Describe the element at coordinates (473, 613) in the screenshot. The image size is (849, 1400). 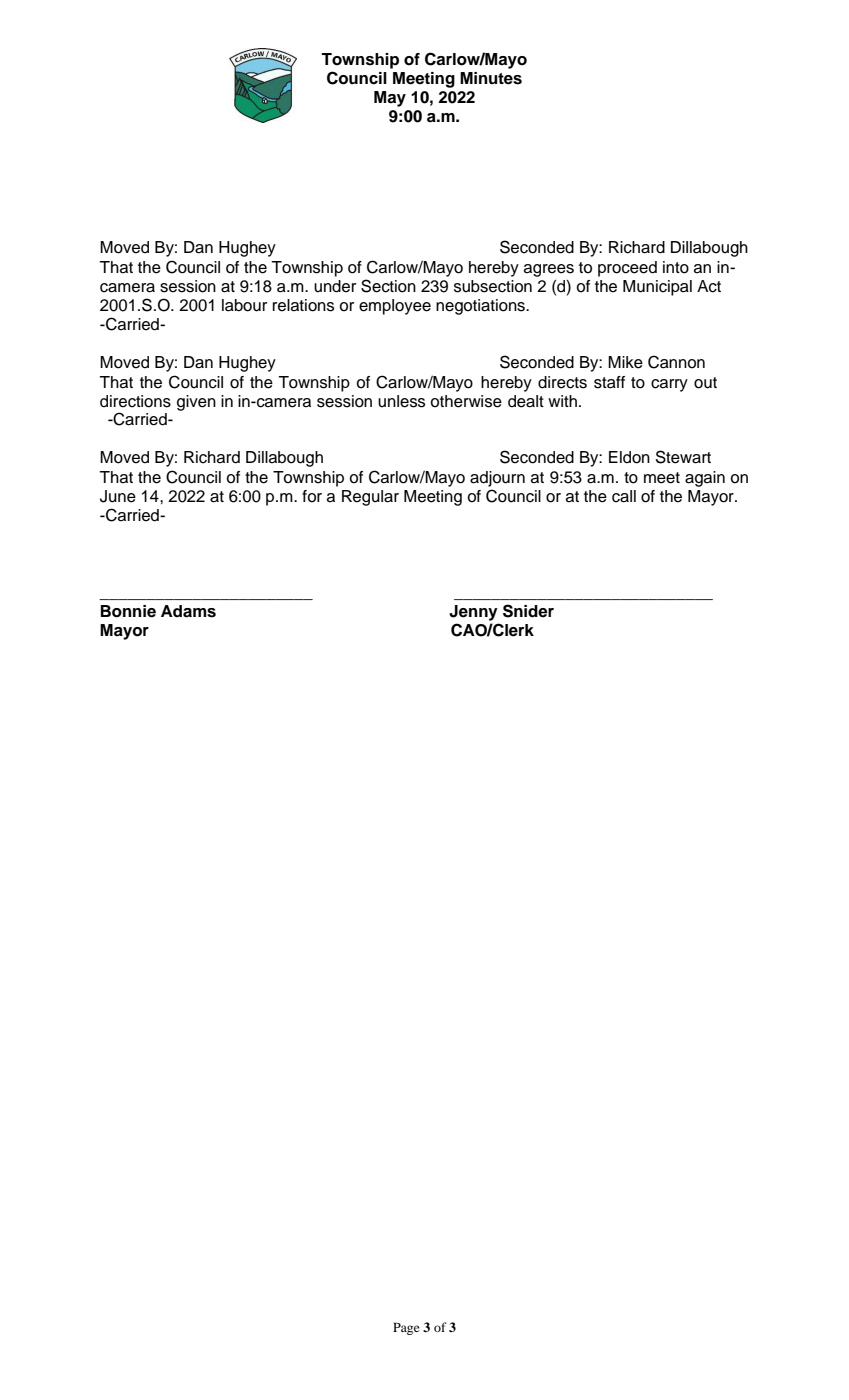
I see `Jenny` at that location.
